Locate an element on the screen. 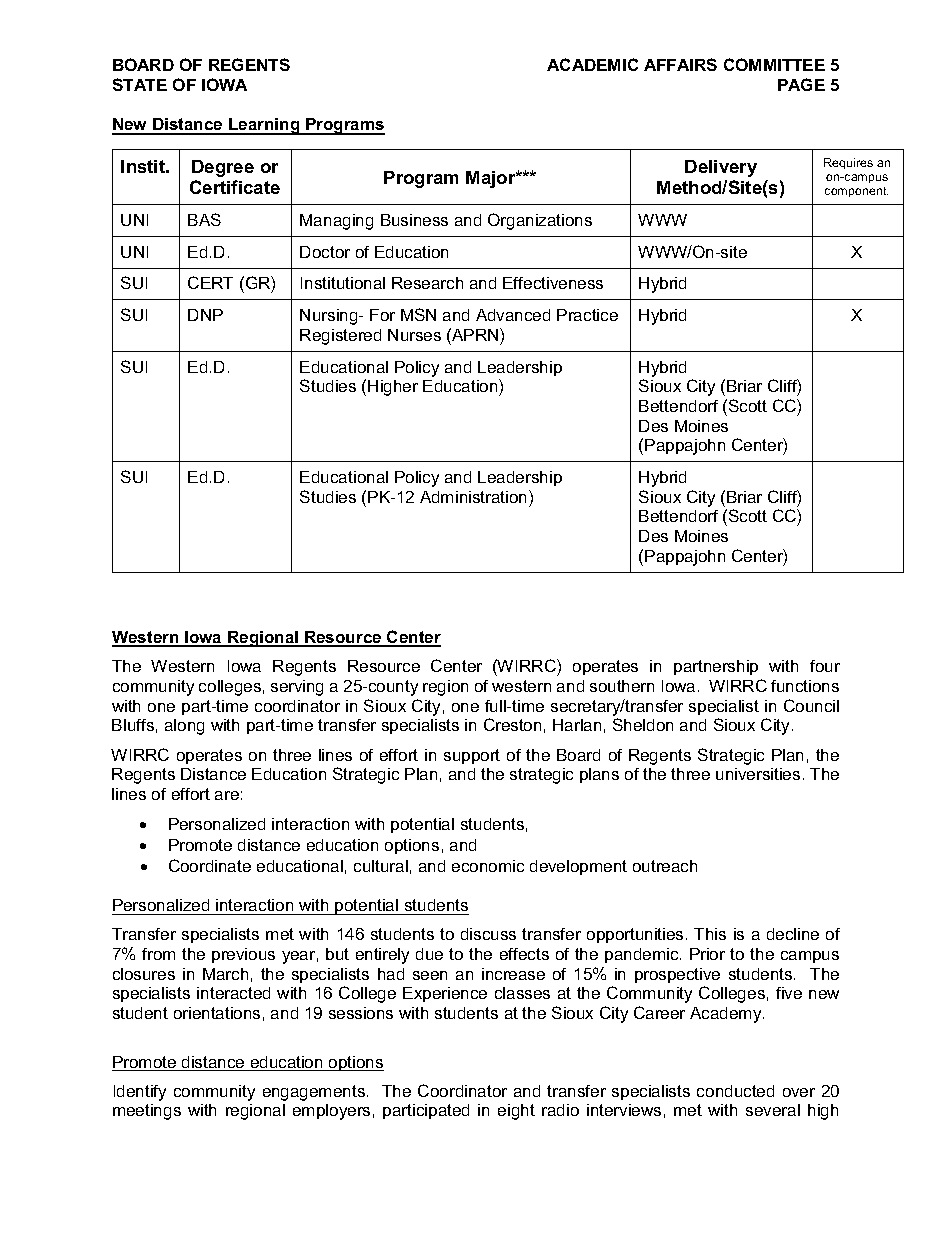  four is located at coordinates (825, 666).
